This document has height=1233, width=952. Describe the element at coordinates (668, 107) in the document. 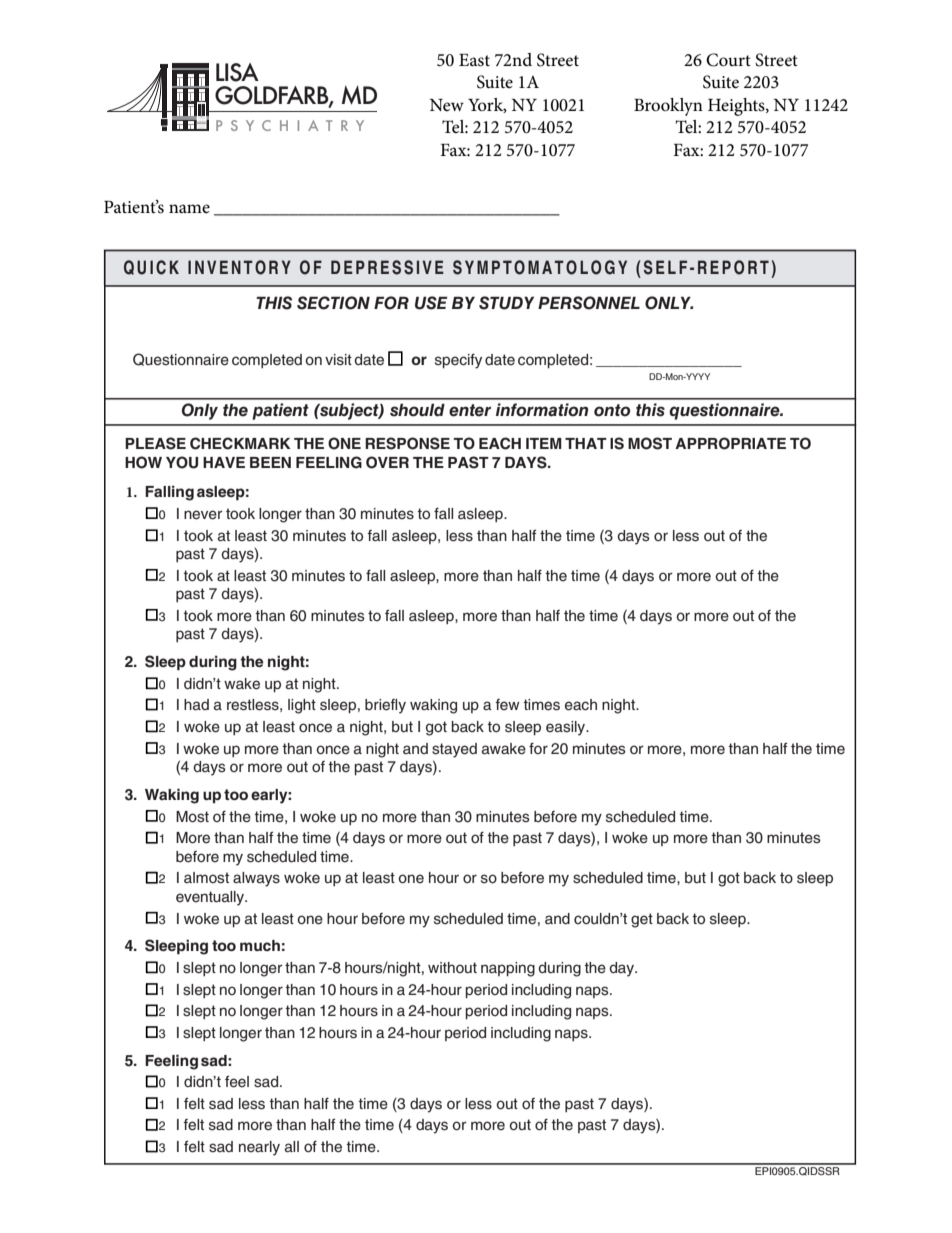

I see `Brooklyn` at that location.
